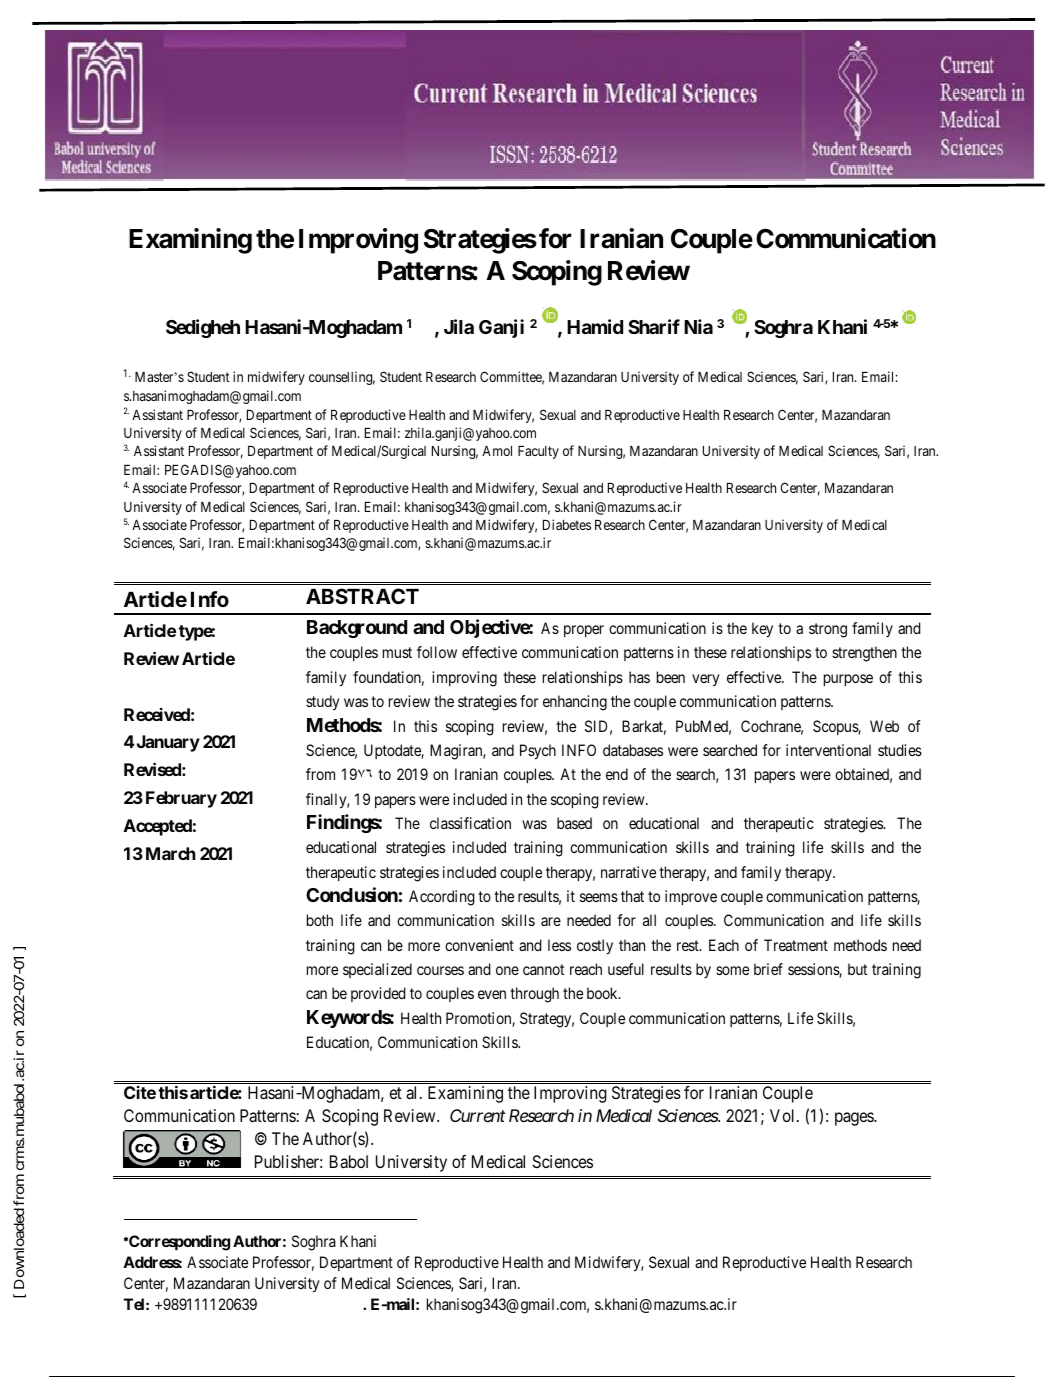 This document has height=1377, width=1064. Describe the element at coordinates (320, 920) in the document. I see `both` at that location.
